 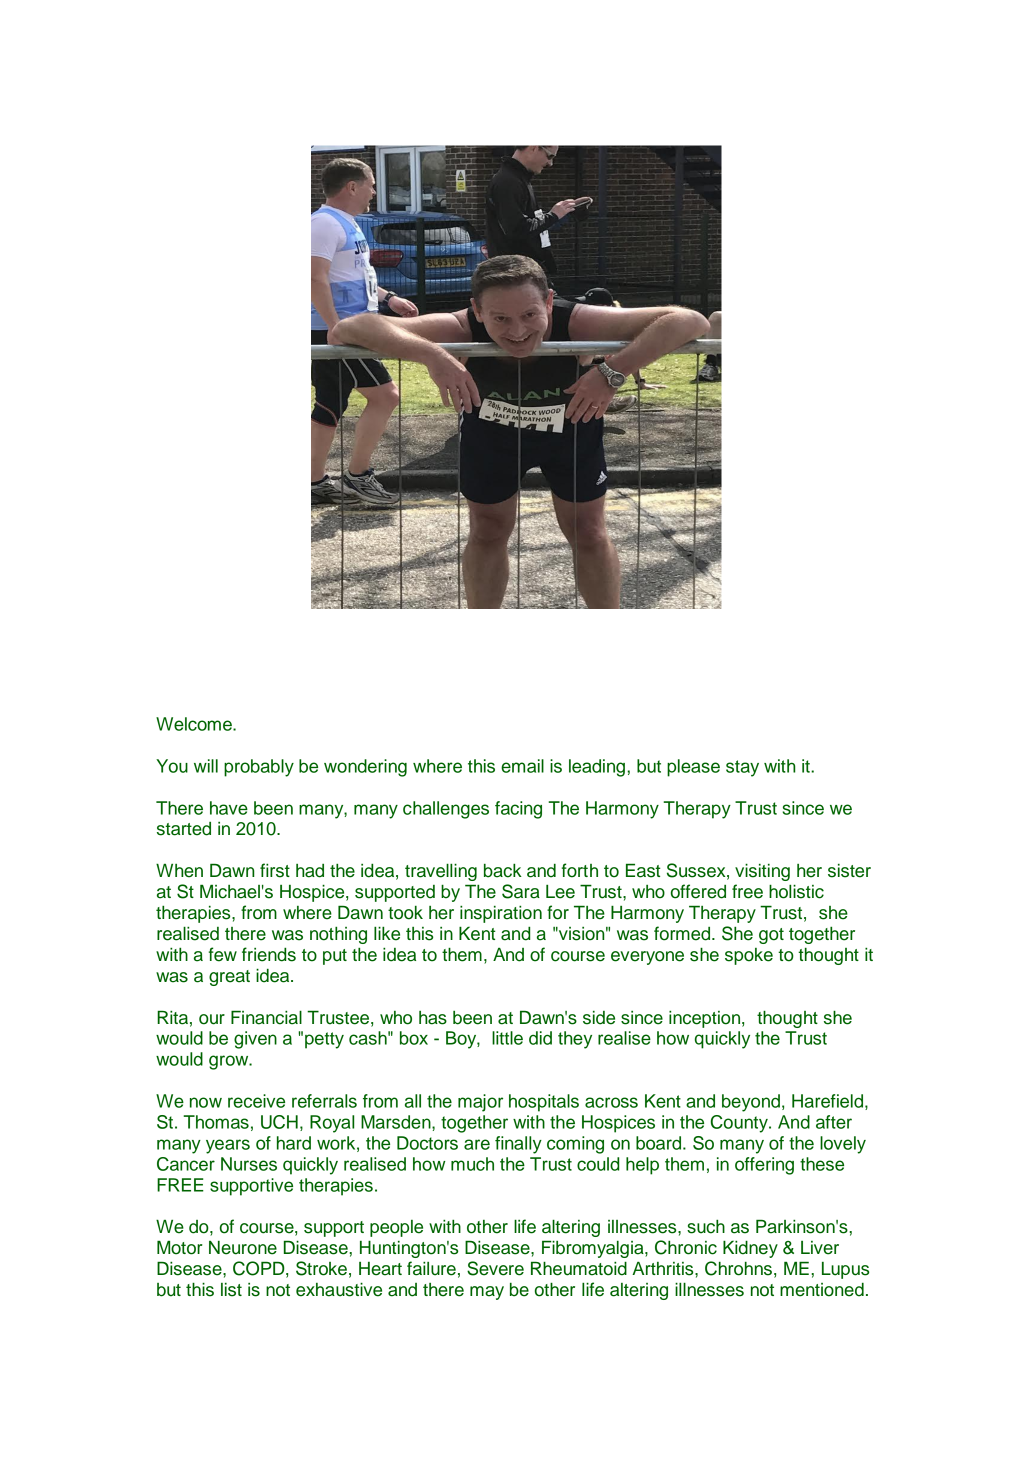 What do you see at coordinates (269, 954) in the screenshot?
I see `friends` at bounding box center [269, 954].
